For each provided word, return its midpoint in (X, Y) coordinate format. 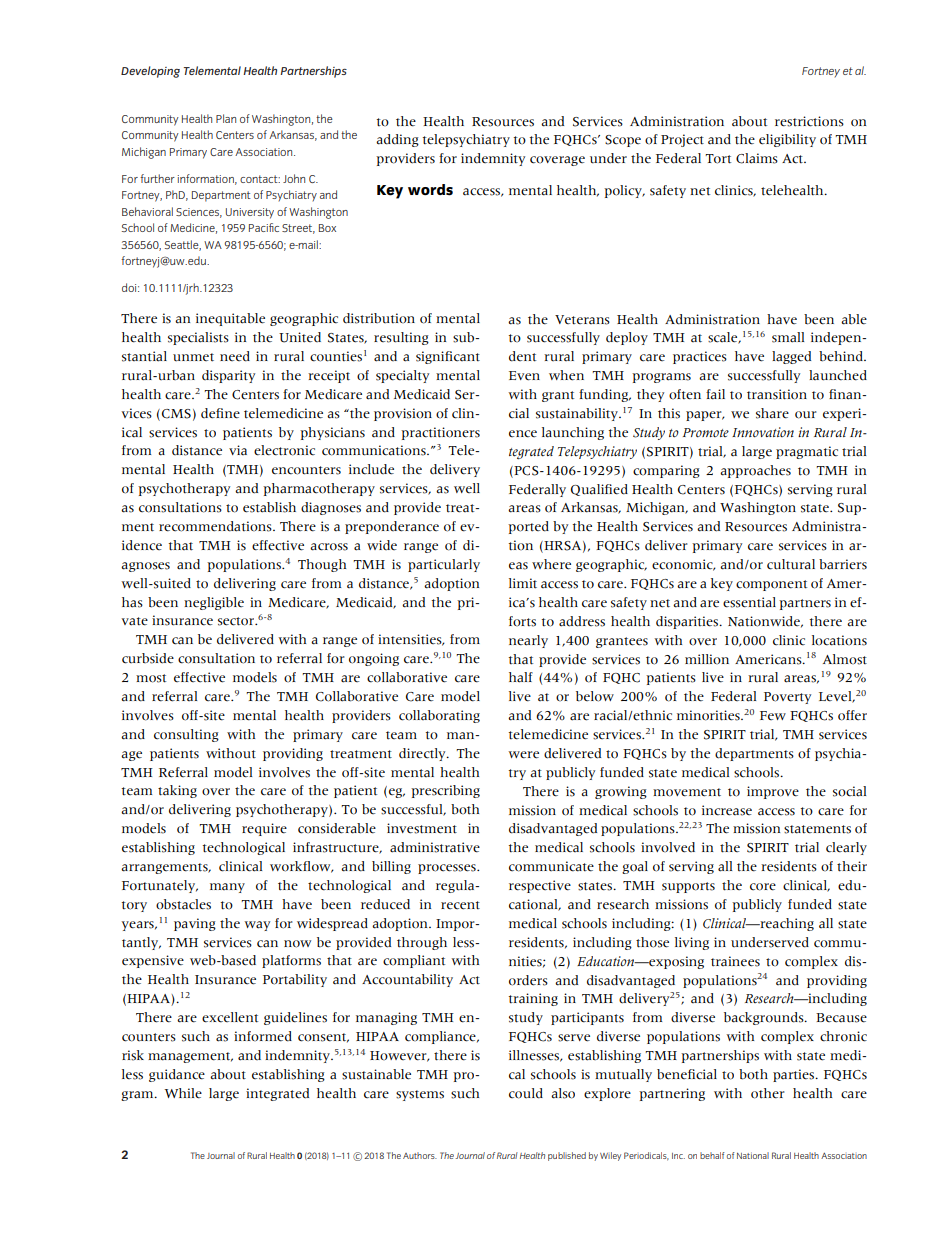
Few (773, 715)
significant (448, 357)
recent (460, 905)
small (788, 337)
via (238, 450)
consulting (186, 735)
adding (397, 140)
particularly (444, 565)
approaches (755, 471)
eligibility (787, 140)
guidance (177, 1075)
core (763, 887)
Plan (226, 118)
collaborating (439, 716)
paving (195, 924)
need (235, 356)
